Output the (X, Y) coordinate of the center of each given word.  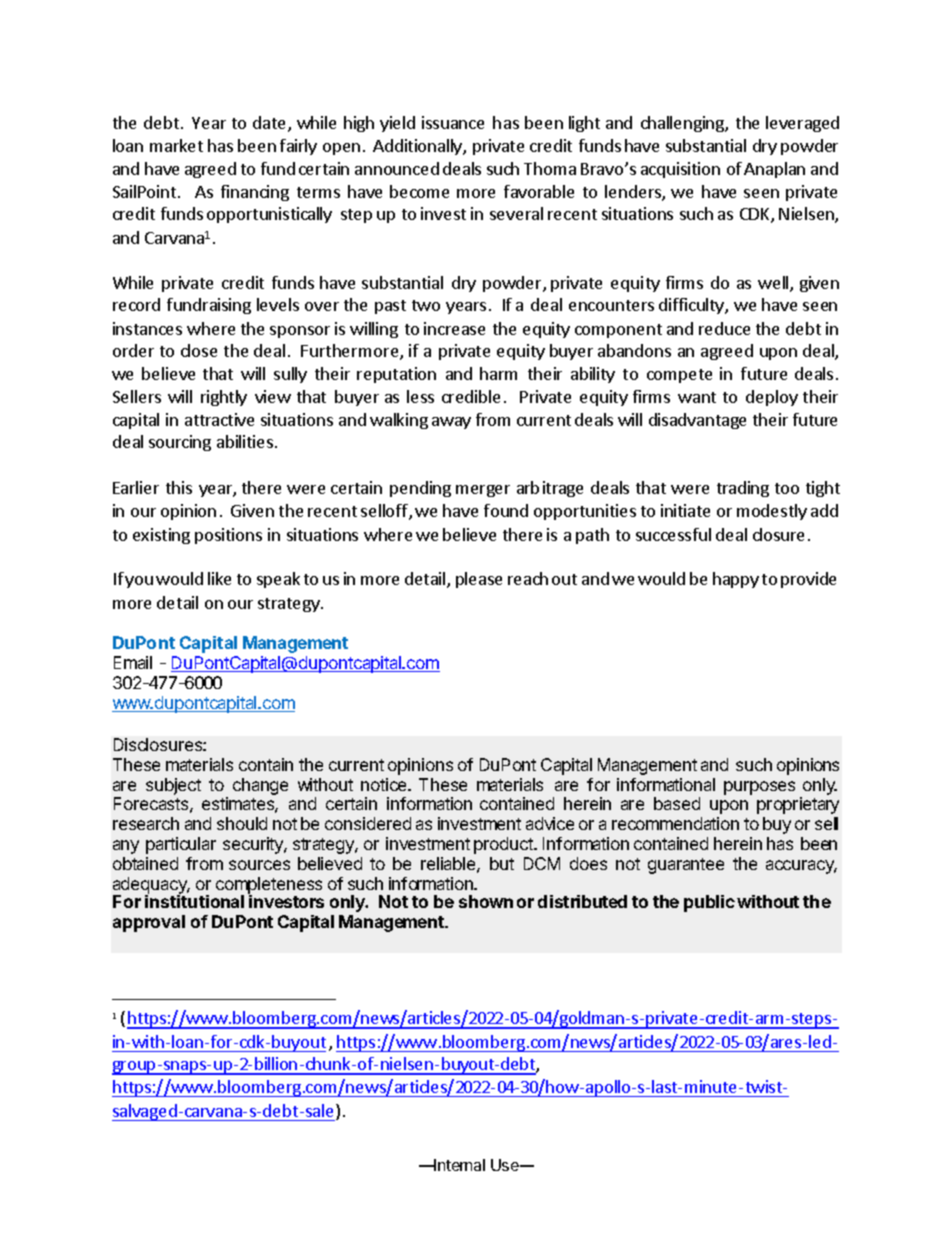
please (479, 580)
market (176, 145)
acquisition (680, 170)
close (199, 350)
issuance (453, 122)
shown (486, 901)
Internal (459, 1165)
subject (173, 786)
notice (385, 784)
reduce (724, 328)
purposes (759, 788)
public (709, 903)
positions (228, 536)
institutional (194, 901)
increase (454, 328)
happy (736, 580)
